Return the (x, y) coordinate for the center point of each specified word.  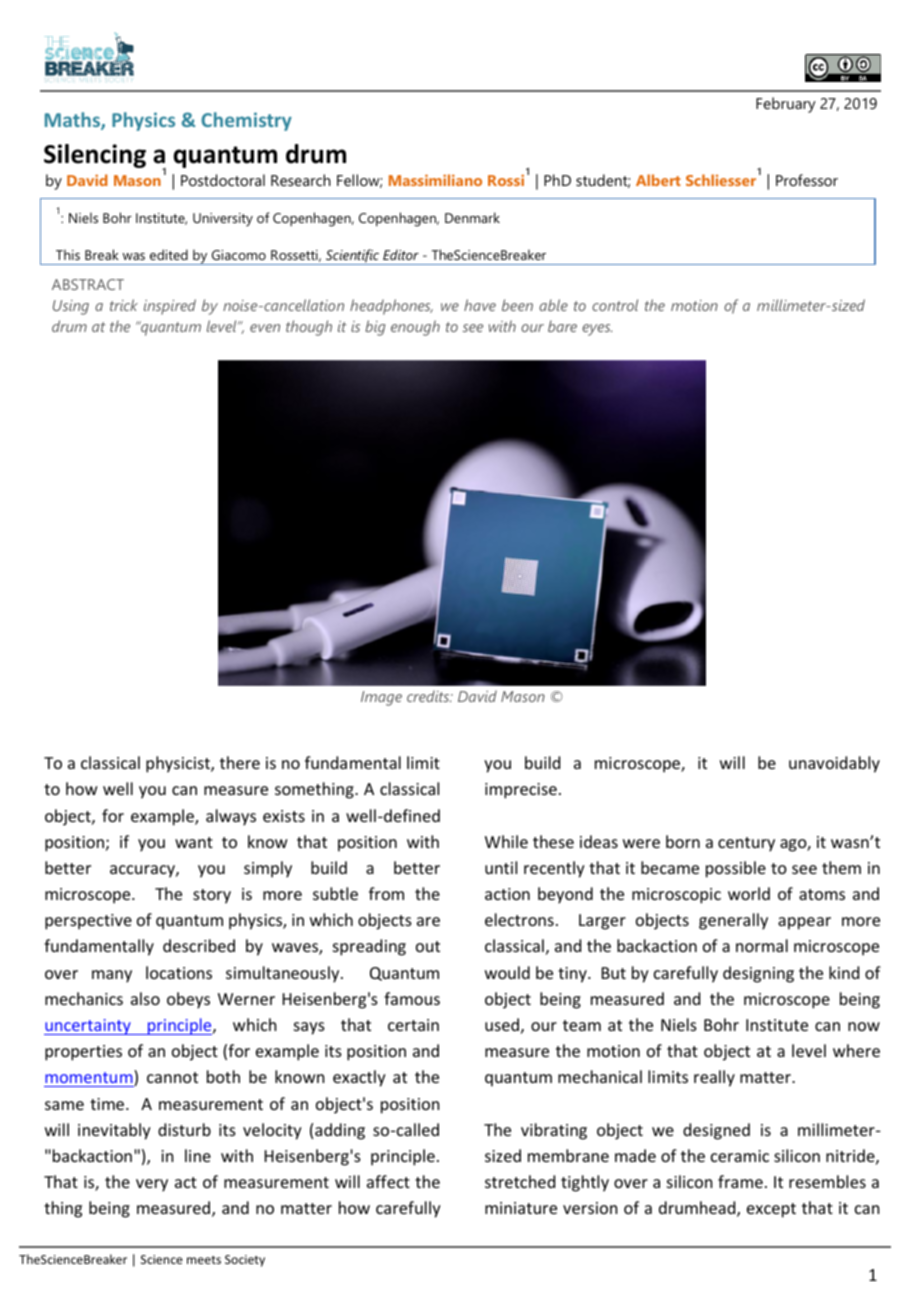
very (152, 1185)
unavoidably (834, 764)
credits (429, 696)
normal (762, 945)
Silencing (95, 156)
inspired (170, 307)
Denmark (472, 217)
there (240, 762)
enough (415, 328)
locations (179, 972)
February (786, 105)
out (428, 946)
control (615, 305)
